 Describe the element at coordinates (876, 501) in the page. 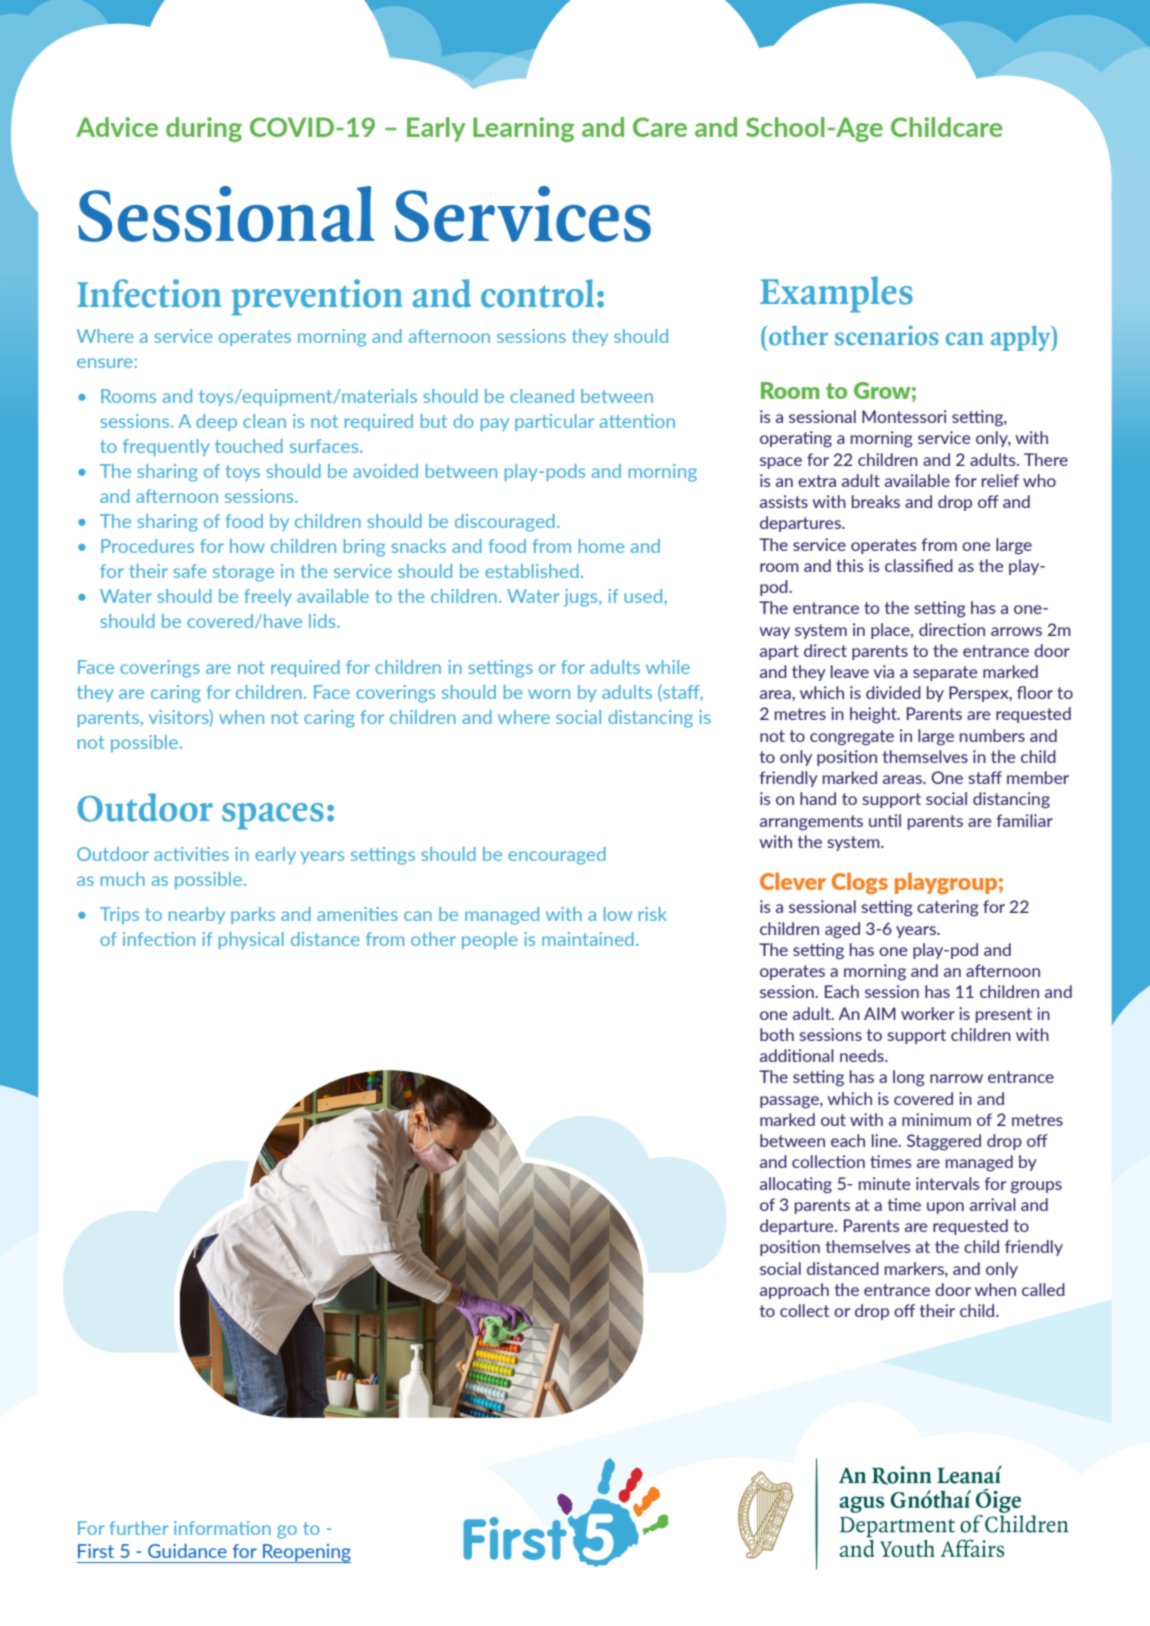

I see `breaks` at that location.
